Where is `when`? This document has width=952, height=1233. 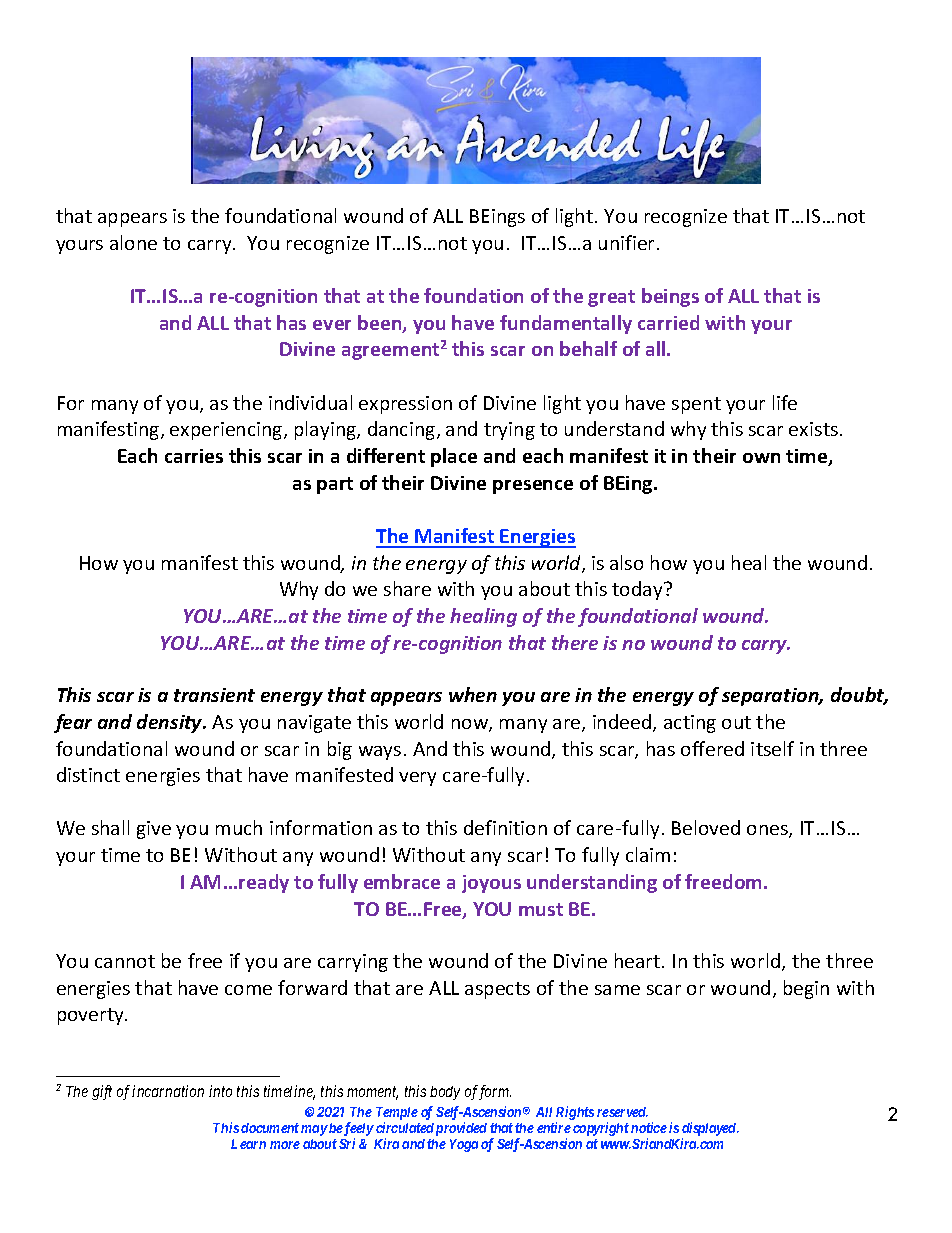
when is located at coordinates (473, 694).
